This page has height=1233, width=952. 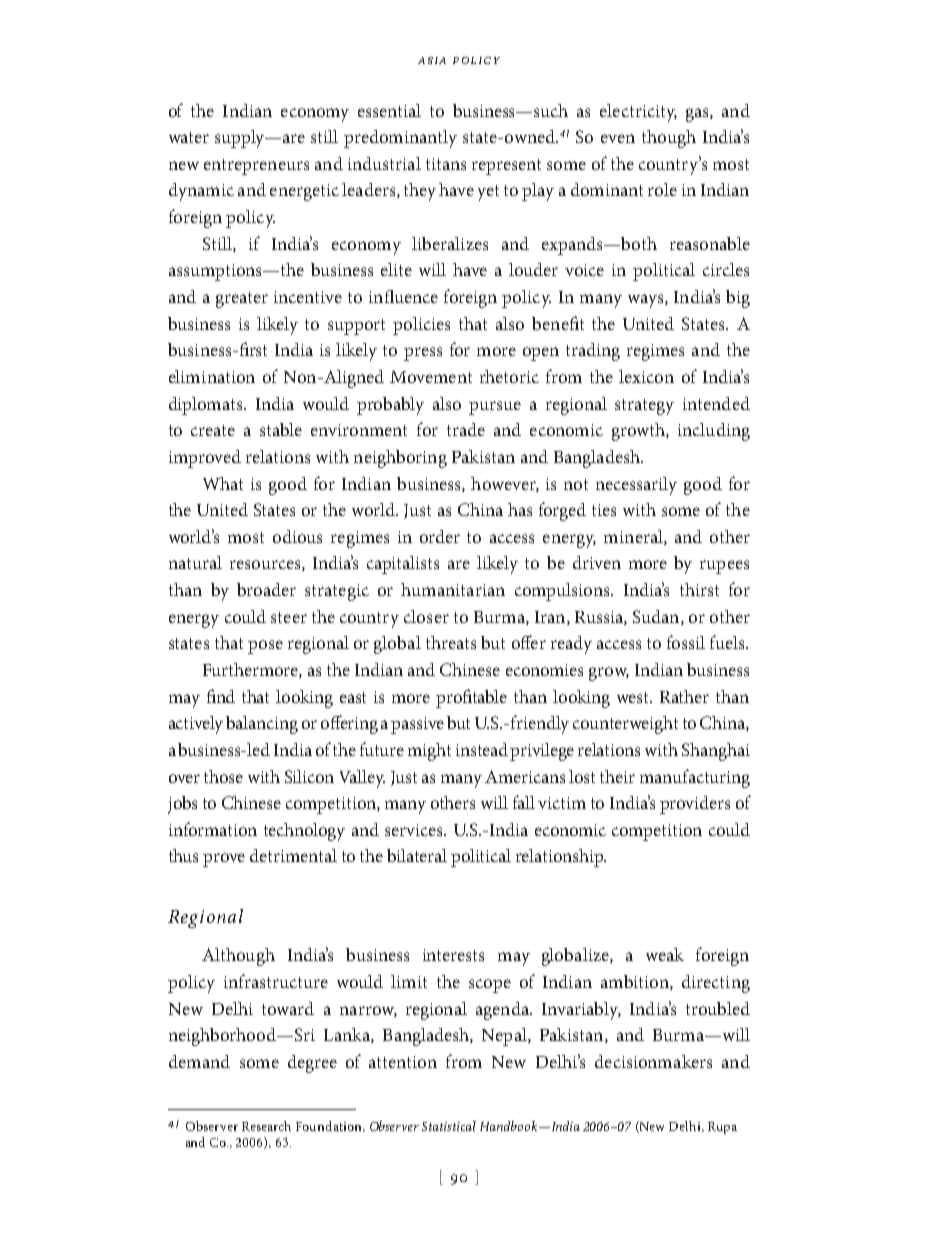 What do you see at coordinates (483, 749) in the page?
I see `instead` at bounding box center [483, 749].
